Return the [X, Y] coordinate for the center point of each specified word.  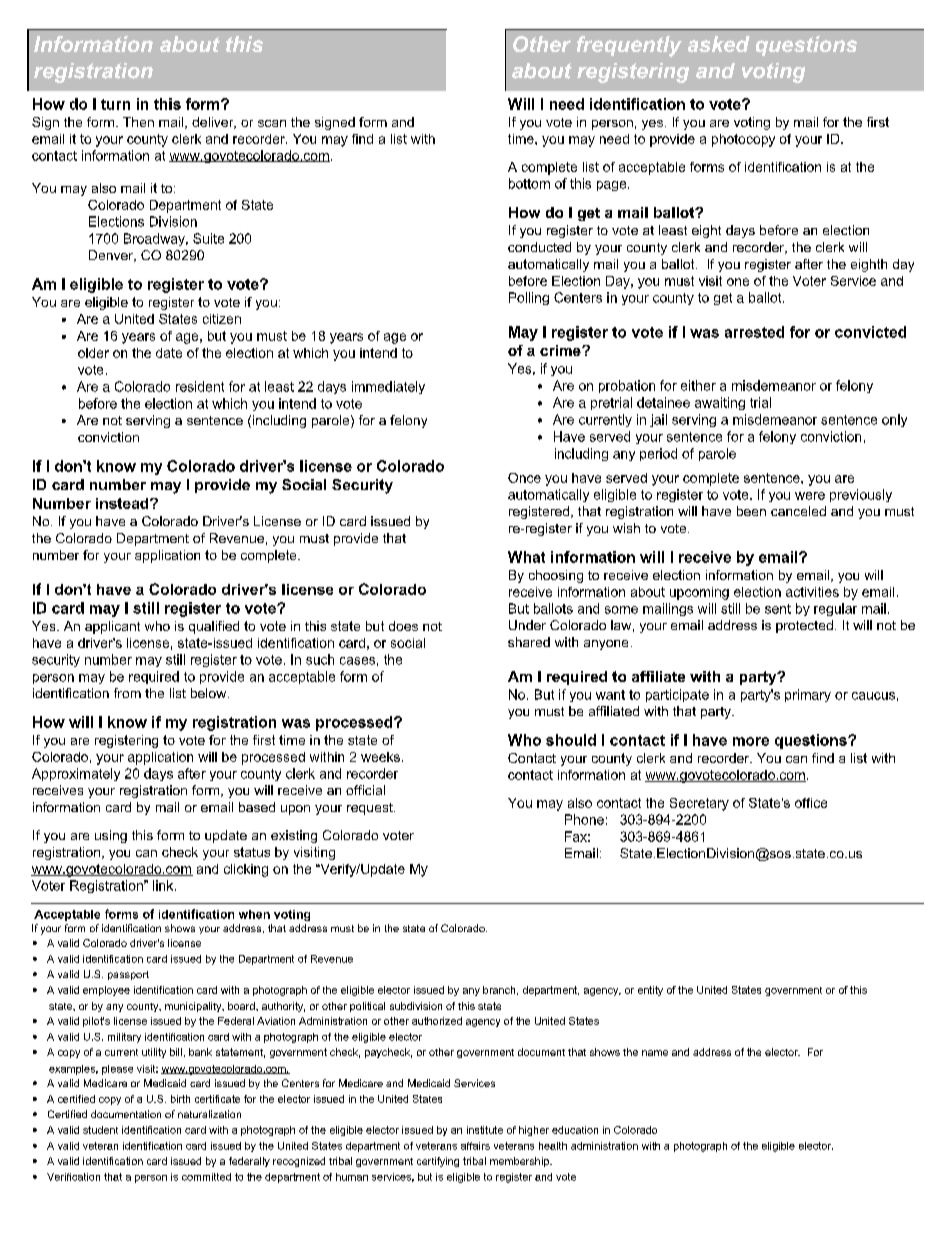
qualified [214, 627]
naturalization [209, 1114]
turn [115, 104]
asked [719, 44]
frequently [629, 46]
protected [804, 626]
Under [527, 625]
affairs [475, 1146]
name [655, 1053]
